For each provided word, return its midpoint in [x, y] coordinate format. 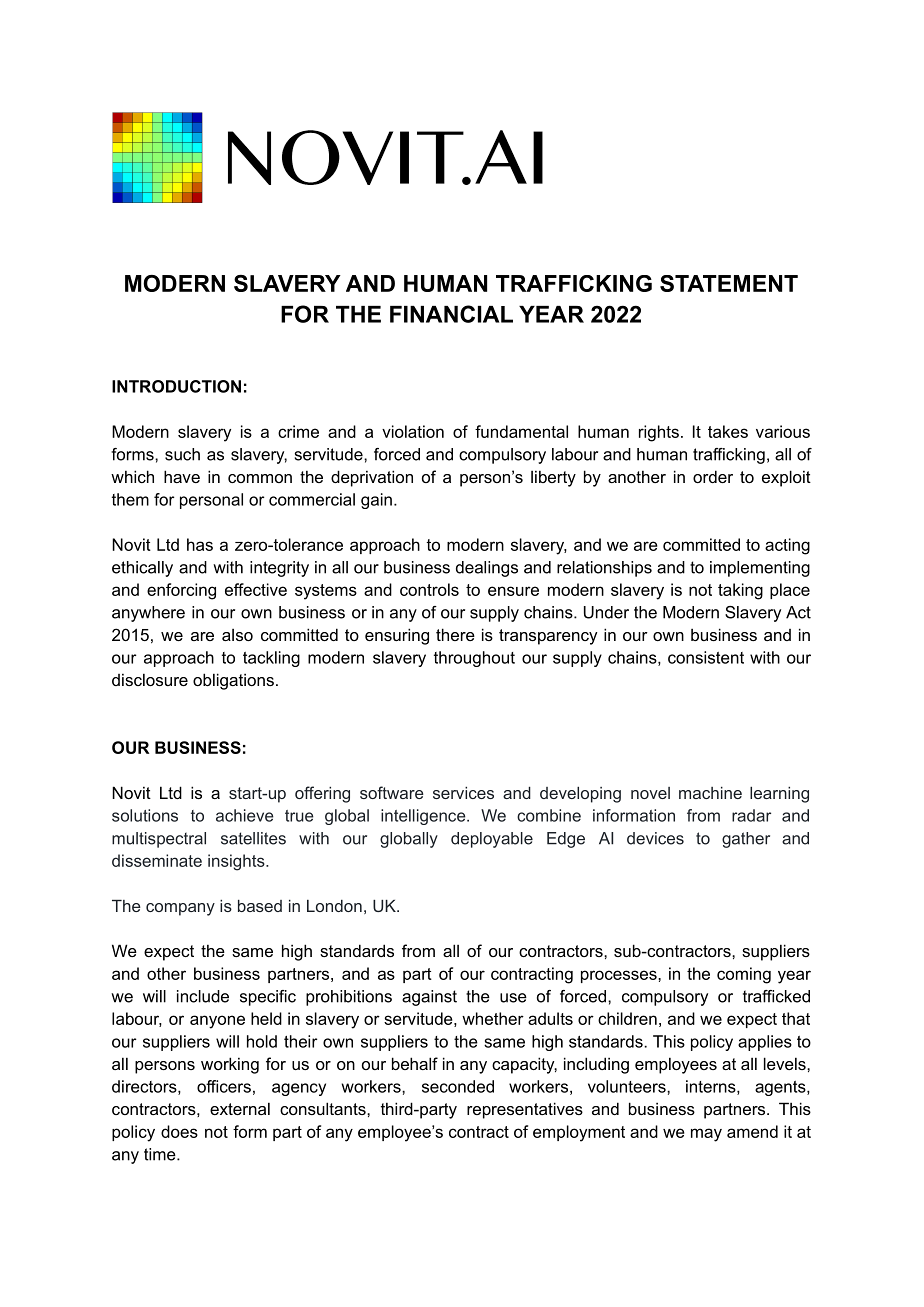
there [455, 634]
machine [710, 793]
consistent [706, 657]
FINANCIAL [451, 314]
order [713, 476]
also [237, 635]
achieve [244, 815]
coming [744, 975]
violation [413, 431]
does [179, 1131]
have [182, 476]
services [463, 793]
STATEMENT [729, 283]
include [203, 996]
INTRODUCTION [176, 386]
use [513, 998]
